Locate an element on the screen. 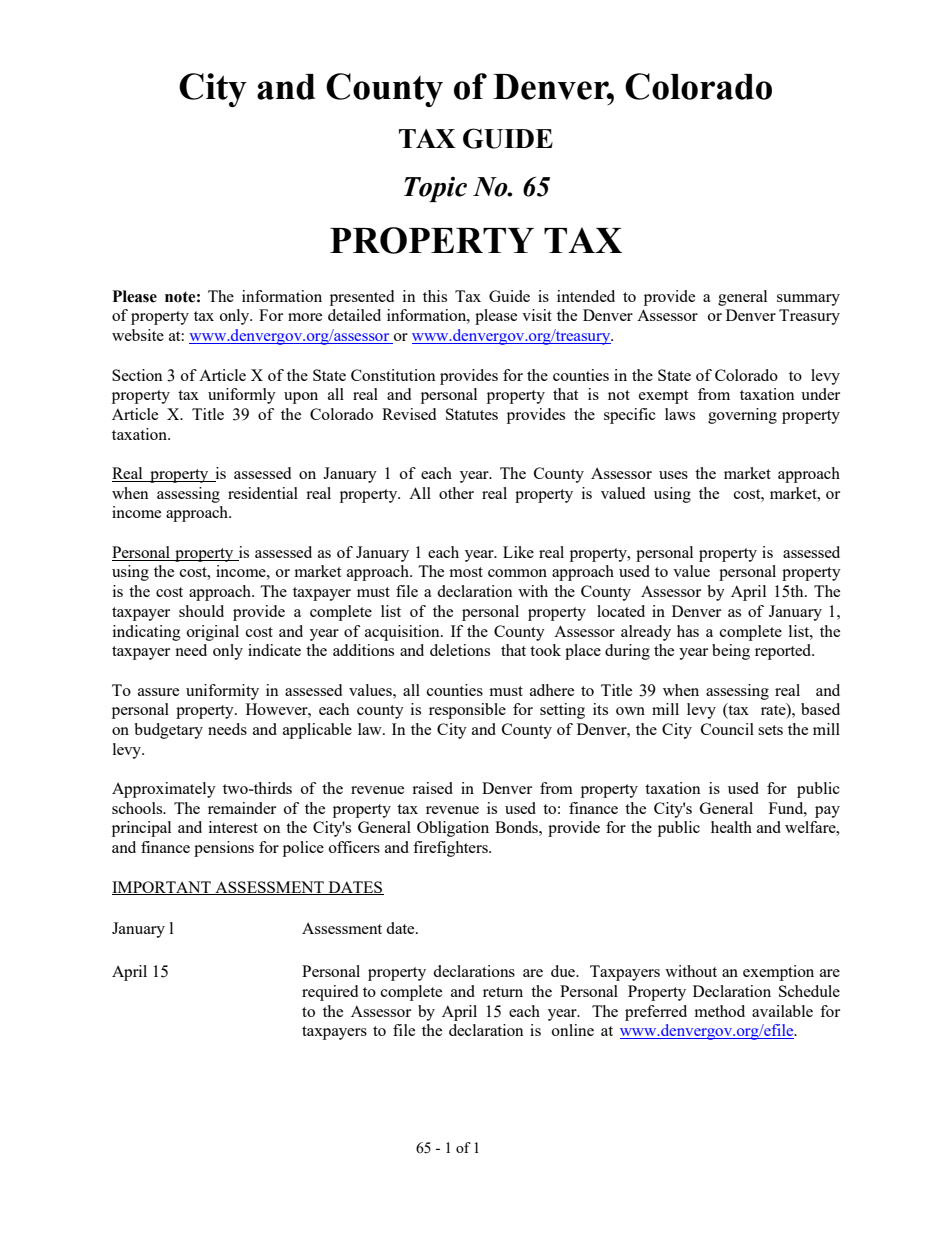  required is located at coordinates (330, 993).
